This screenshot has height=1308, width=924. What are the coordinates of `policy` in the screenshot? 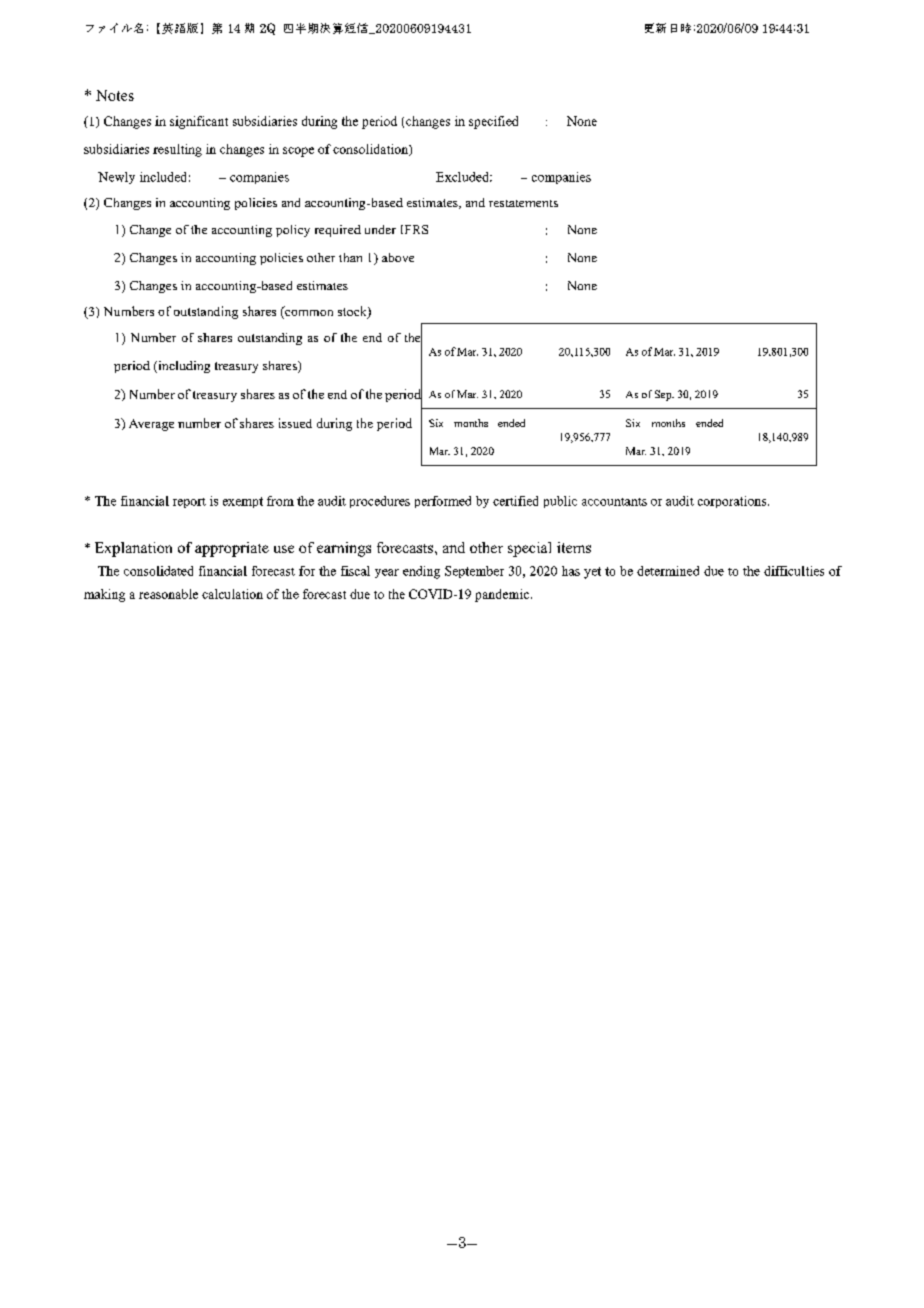 It's located at (293, 231).
